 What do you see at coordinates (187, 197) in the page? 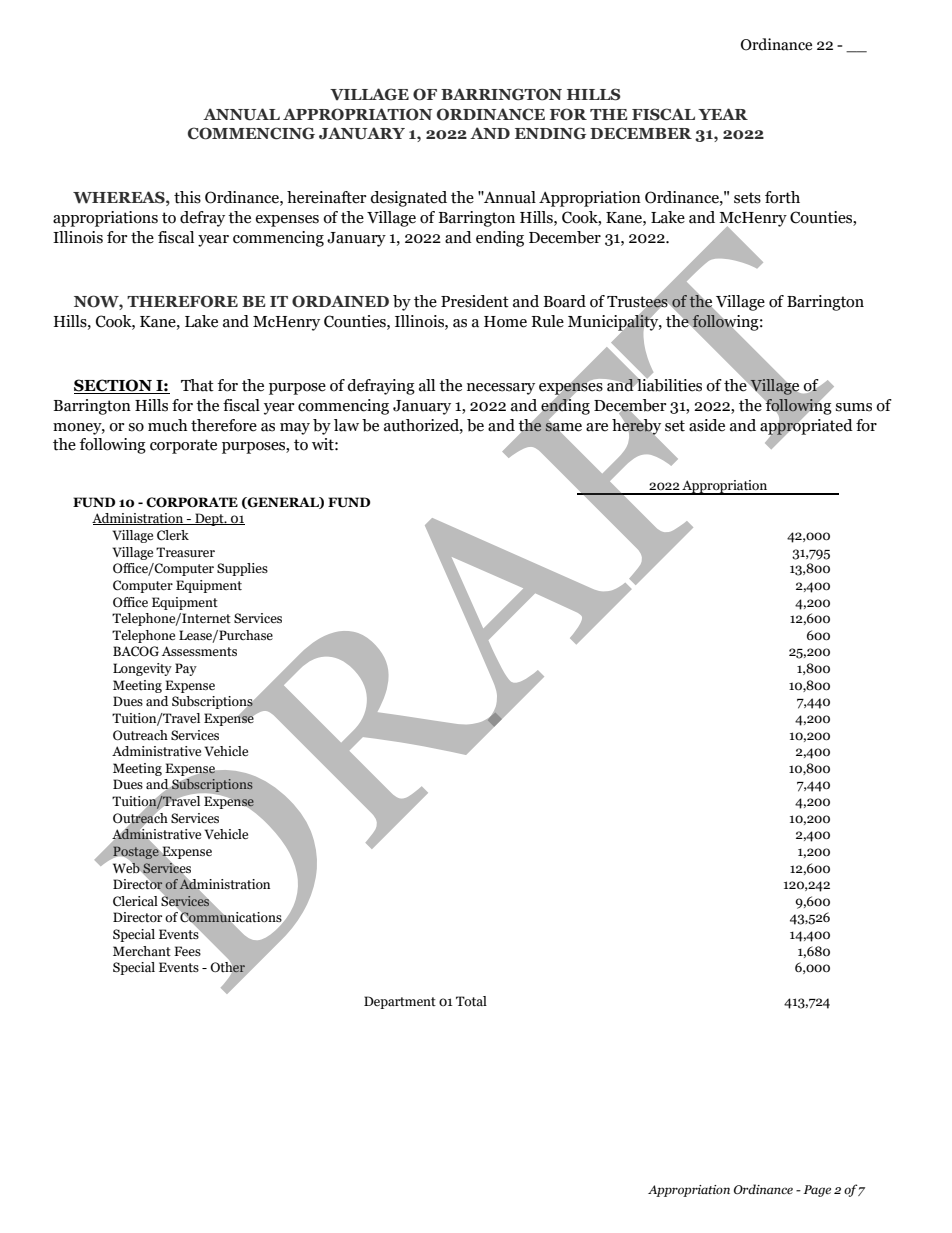
I see `this` at bounding box center [187, 197].
